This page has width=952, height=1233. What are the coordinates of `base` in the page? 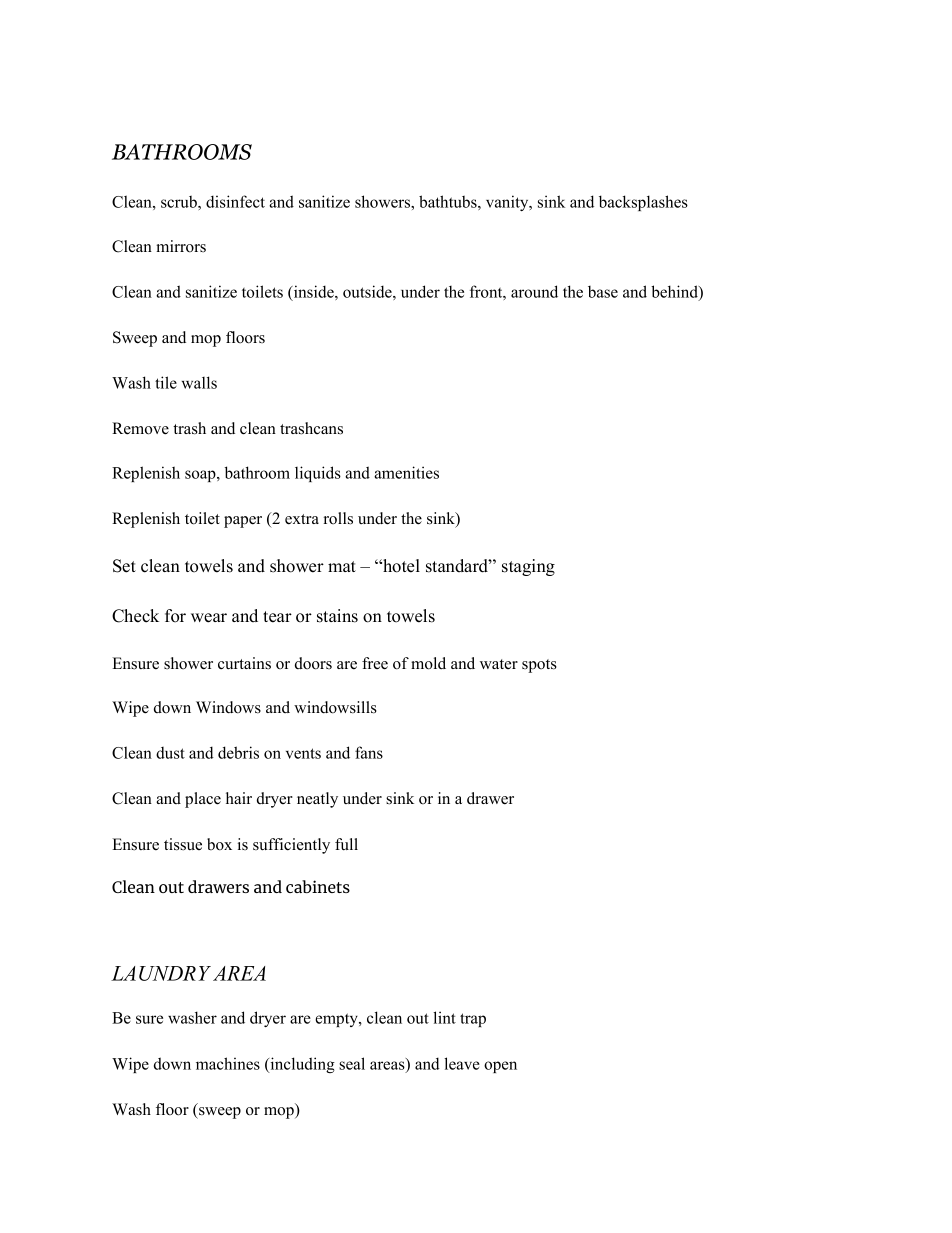 It's located at (603, 292).
